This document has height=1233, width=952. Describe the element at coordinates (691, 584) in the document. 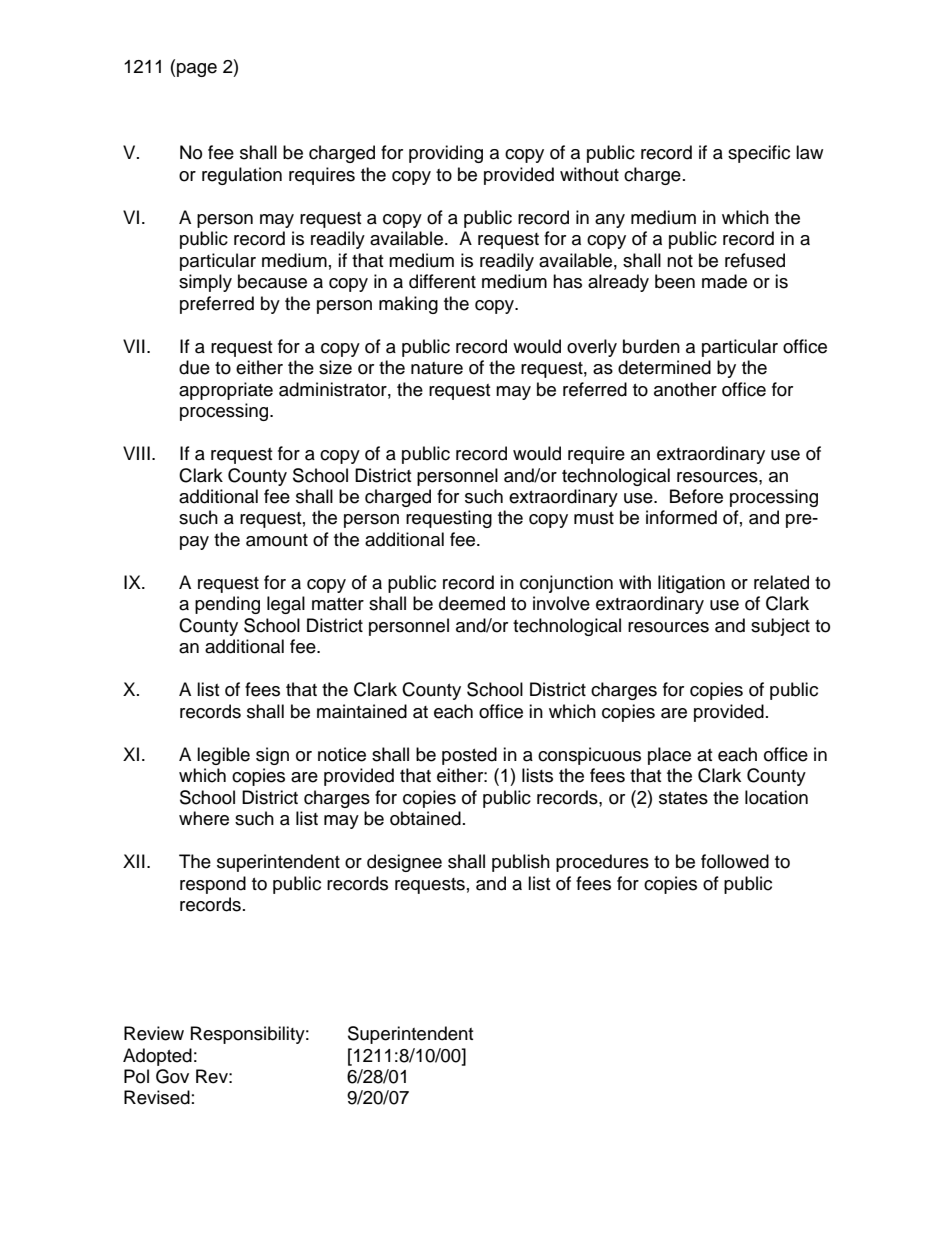

I see `litigation` at that location.
